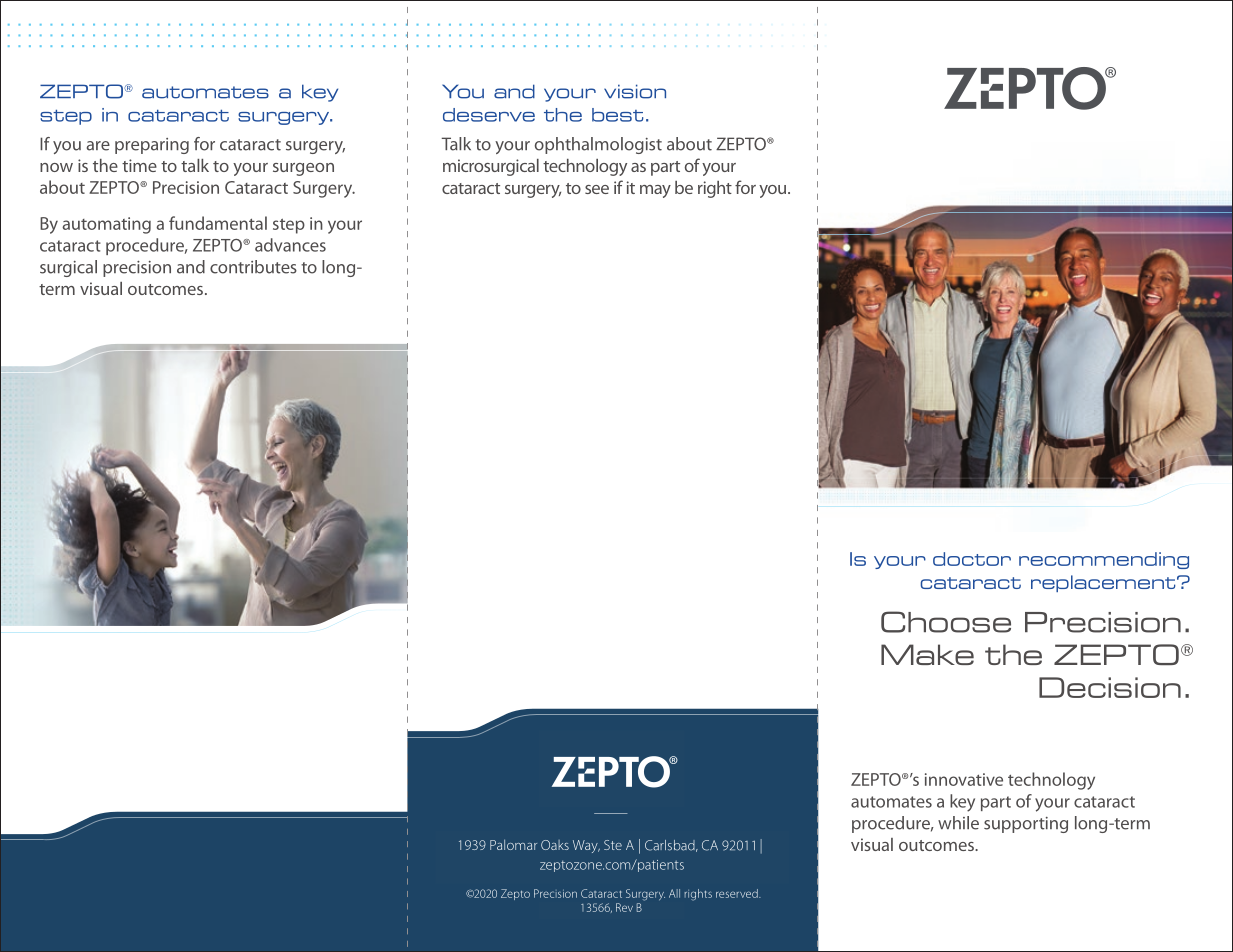 The height and width of the screenshot is (952, 1233). Describe the element at coordinates (1026, 825) in the screenshot. I see `supporting` at that location.
